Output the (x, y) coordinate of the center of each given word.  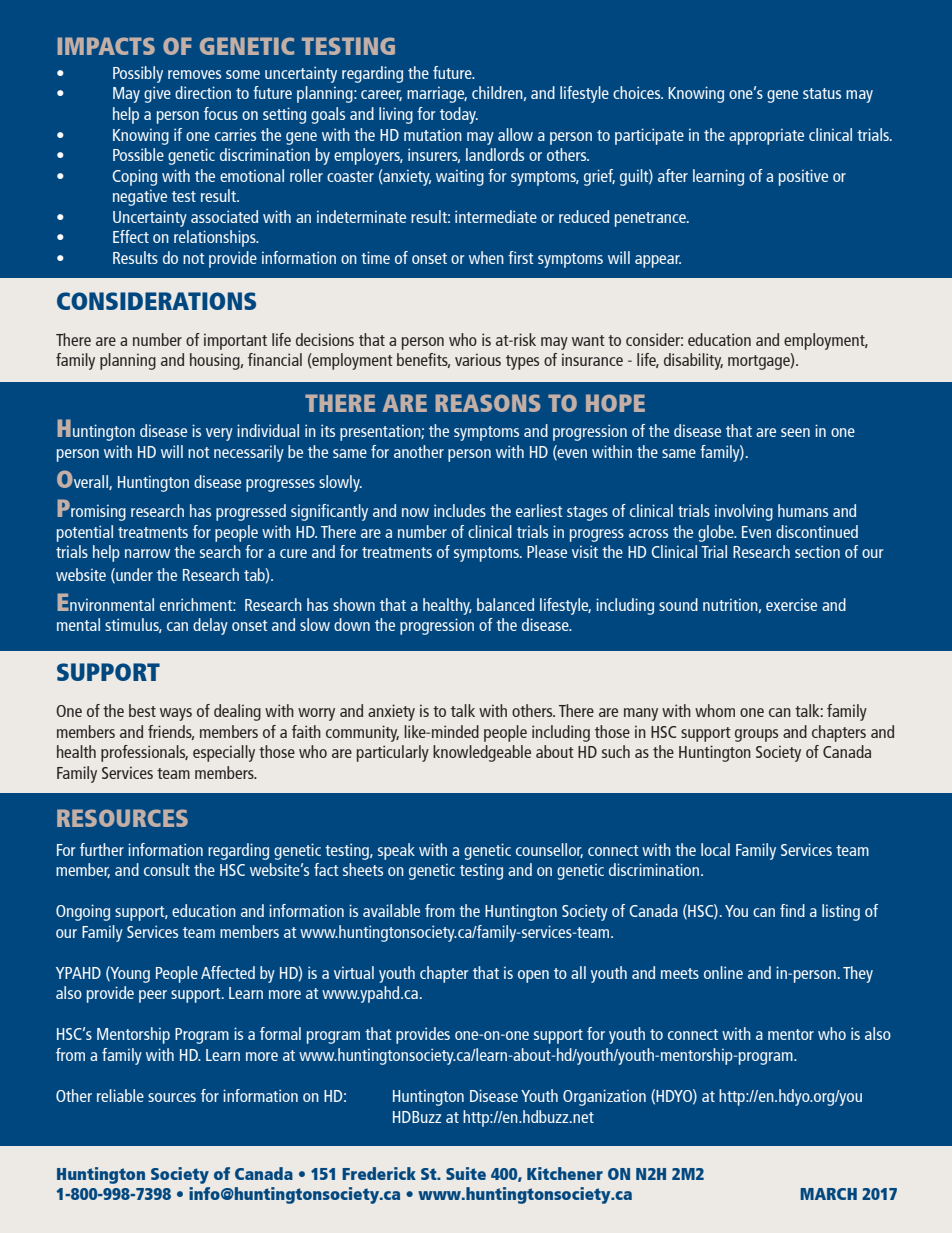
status (822, 93)
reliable (120, 1095)
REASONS (488, 403)
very (219, 434)
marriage (437, 95)
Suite (466, 1173)
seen (795, 432)
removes (194, 74)
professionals (144, 753)
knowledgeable (482, 753)
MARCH (828, 1194)
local (715, 849)
